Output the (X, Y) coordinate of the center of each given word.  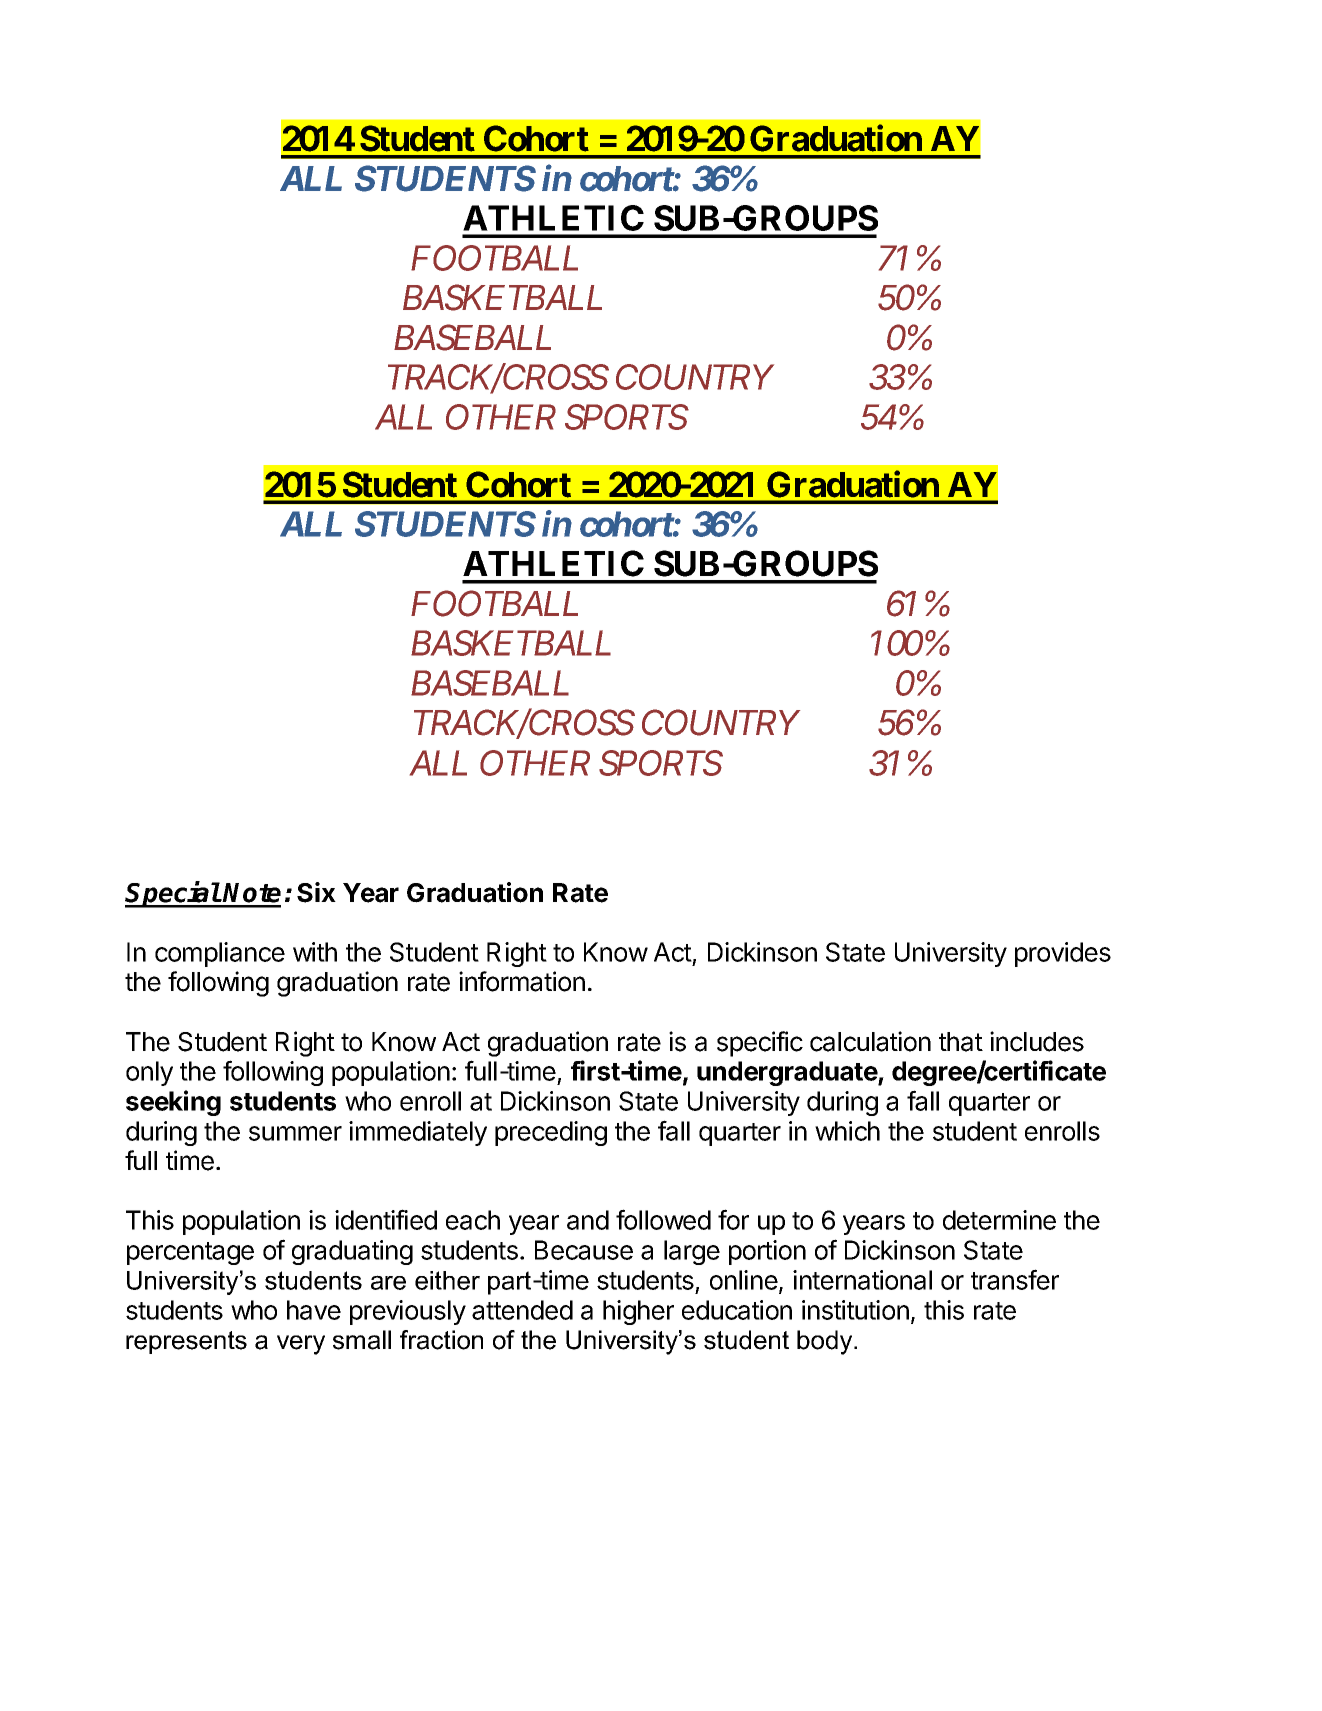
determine (999, 1220)
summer (295, 1133)
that (961, 1042)
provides (1063, 954)
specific (760, 1044)
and (588, 1220)
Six (316, 892)
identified (386, 1219)
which (847, 1131)
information (522, 981)
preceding (551, 1133)
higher (638, 1312)
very (301, 1345)
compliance (220, 954)
